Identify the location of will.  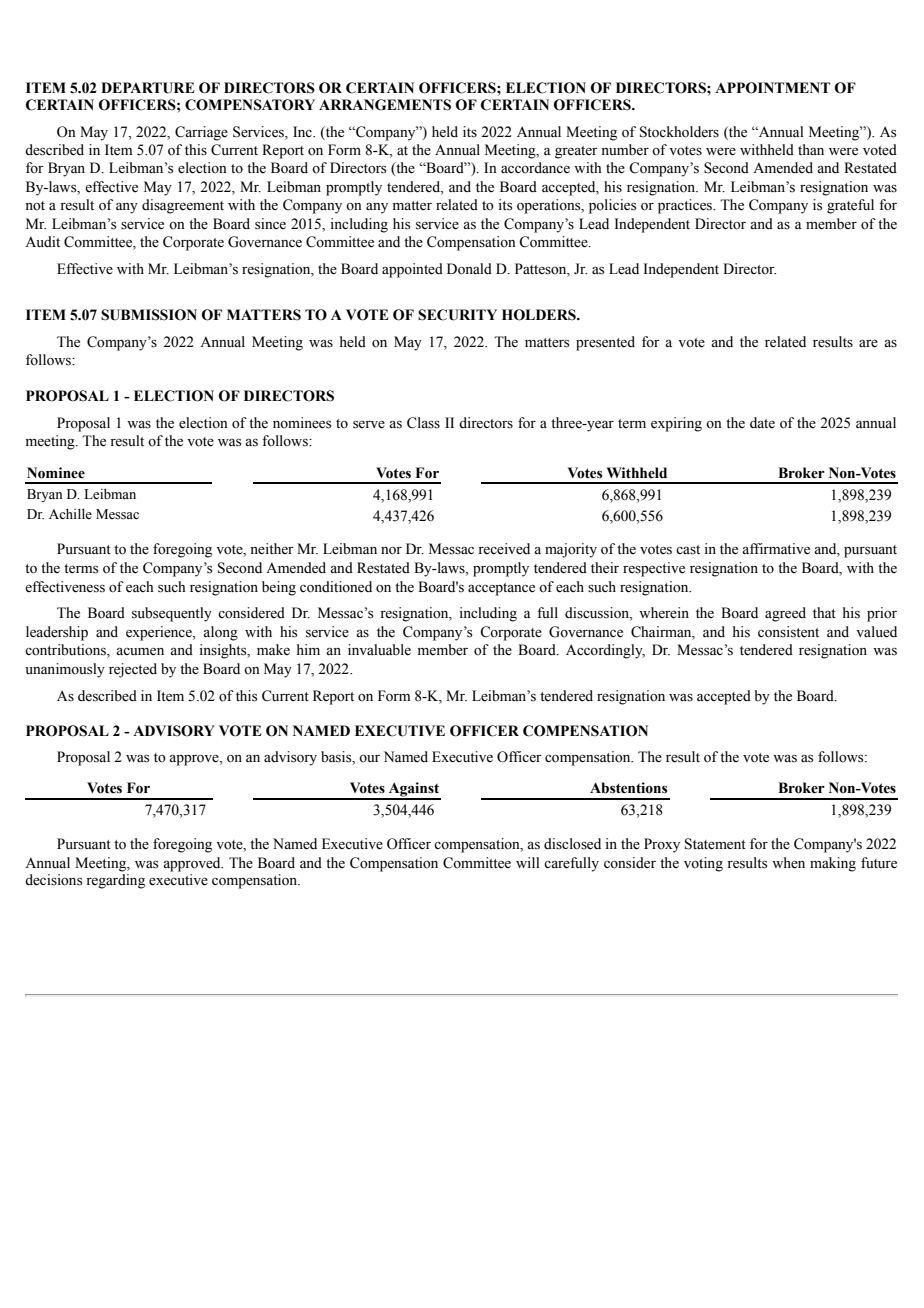
(528, 862).
